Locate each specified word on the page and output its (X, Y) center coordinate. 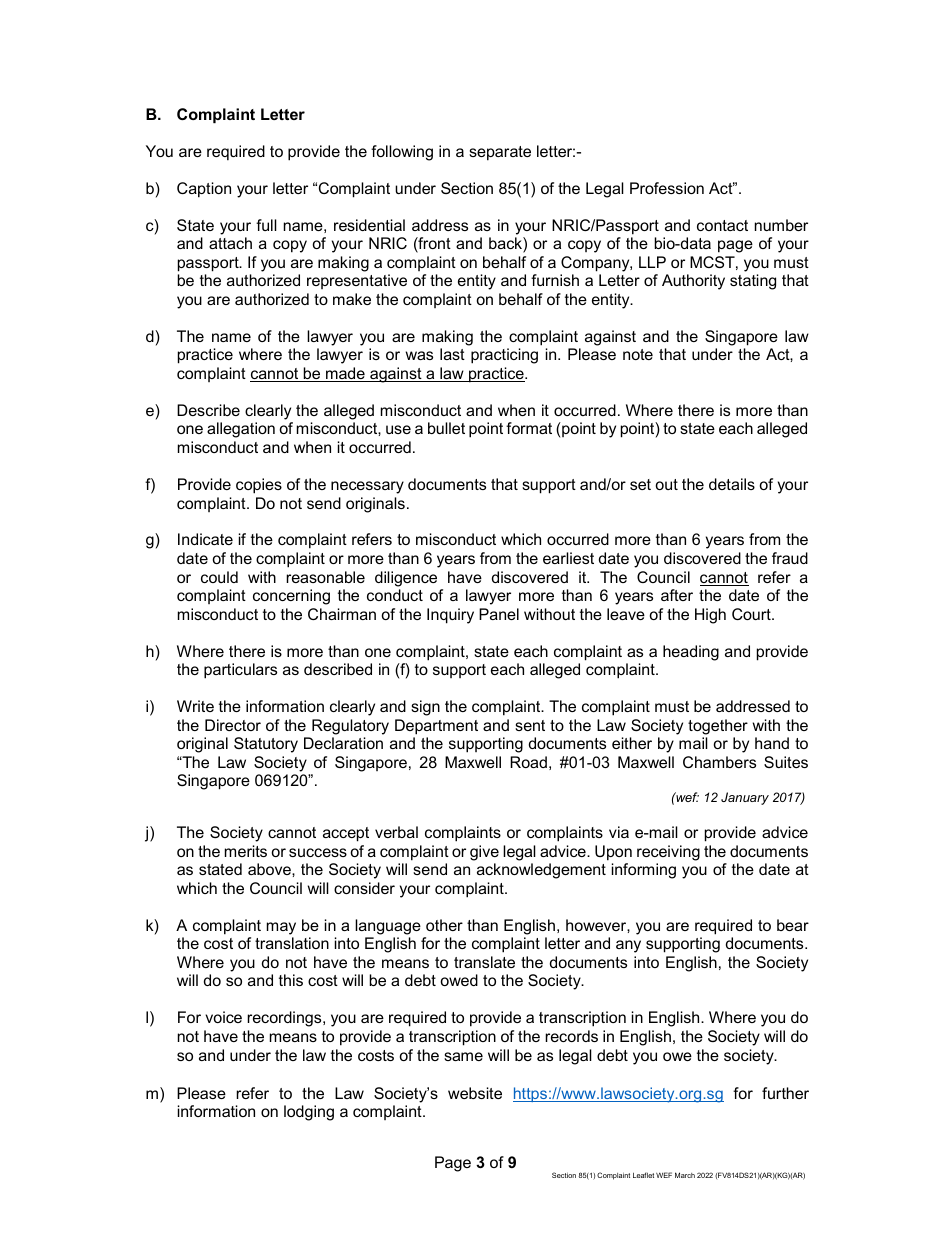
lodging (309, 1113)
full (266, 225)
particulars (240, 671)
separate (500, 153)
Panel (499, 614)
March (685, 1175)
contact (722, 225)
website (475, 1093)
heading (691, 653)
